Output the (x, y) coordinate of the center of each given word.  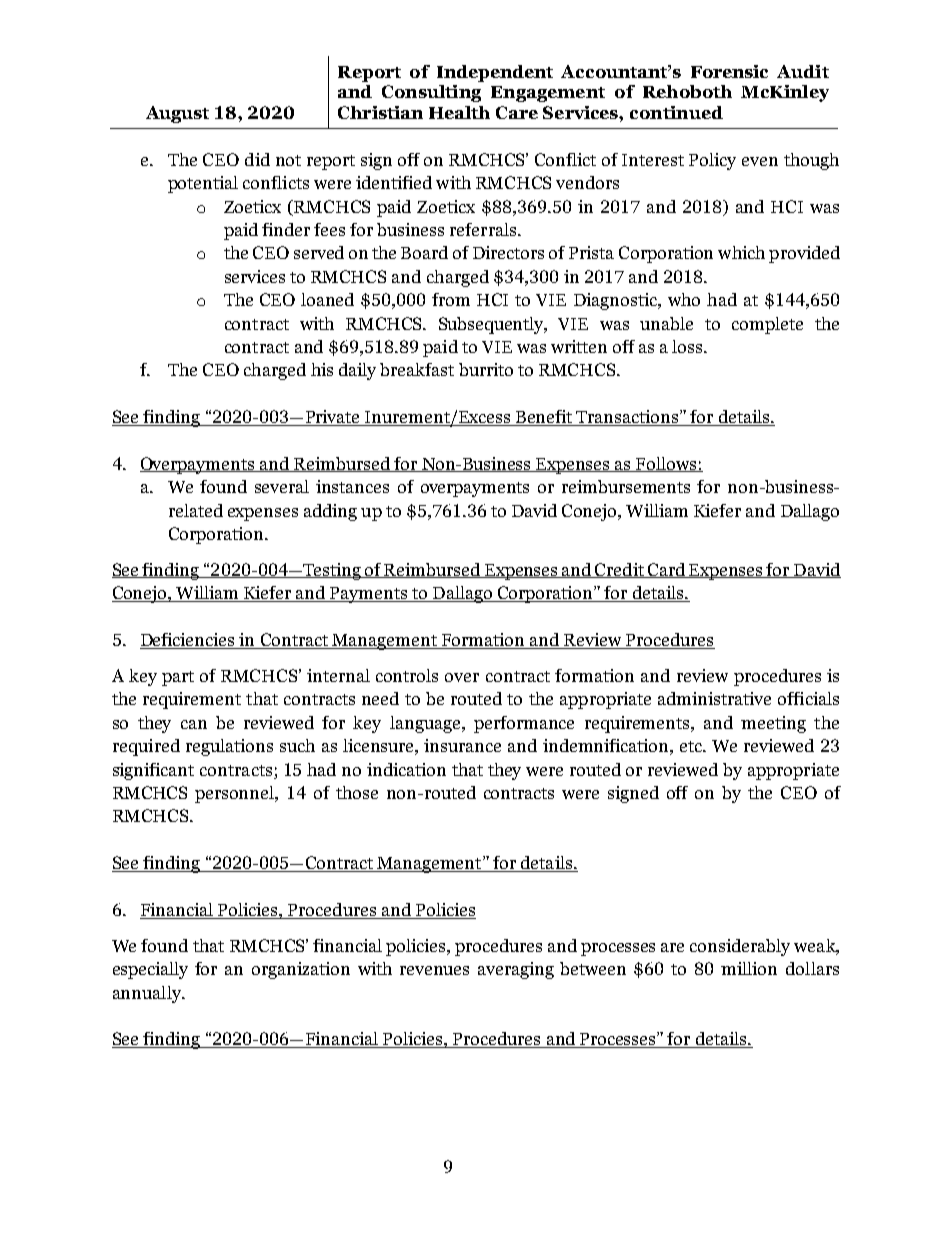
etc (692, 746)
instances (352, 486)
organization (301, 970)
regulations (229, 747)
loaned (327, 299)
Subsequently (493, 325)
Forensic (729, 71)
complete (767, 325)
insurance (462, 745)
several (282, 486)
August (177, 114)
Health (459, 112)
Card (667, 570)
